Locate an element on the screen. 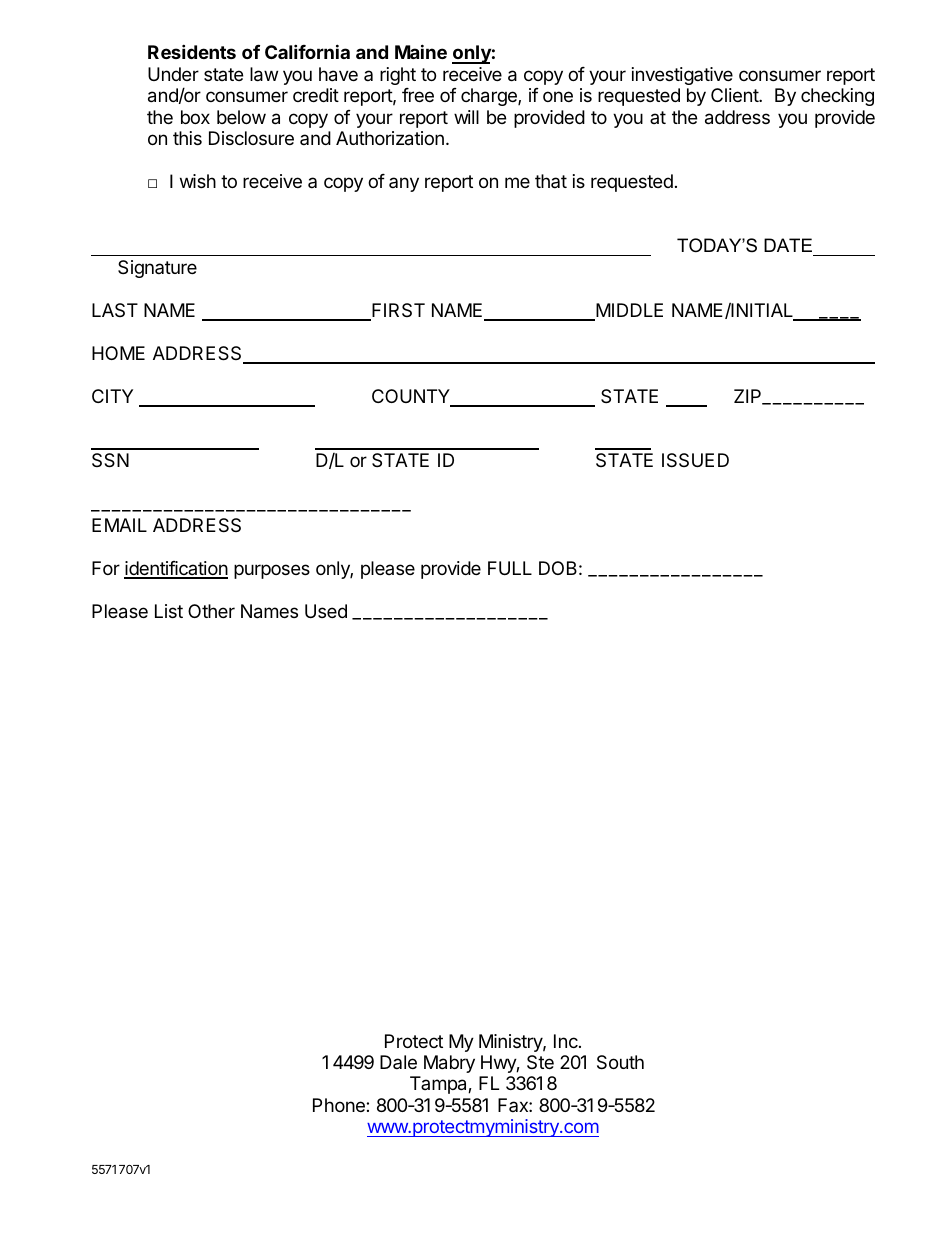  FULL is located at coordinates (510, 568).
